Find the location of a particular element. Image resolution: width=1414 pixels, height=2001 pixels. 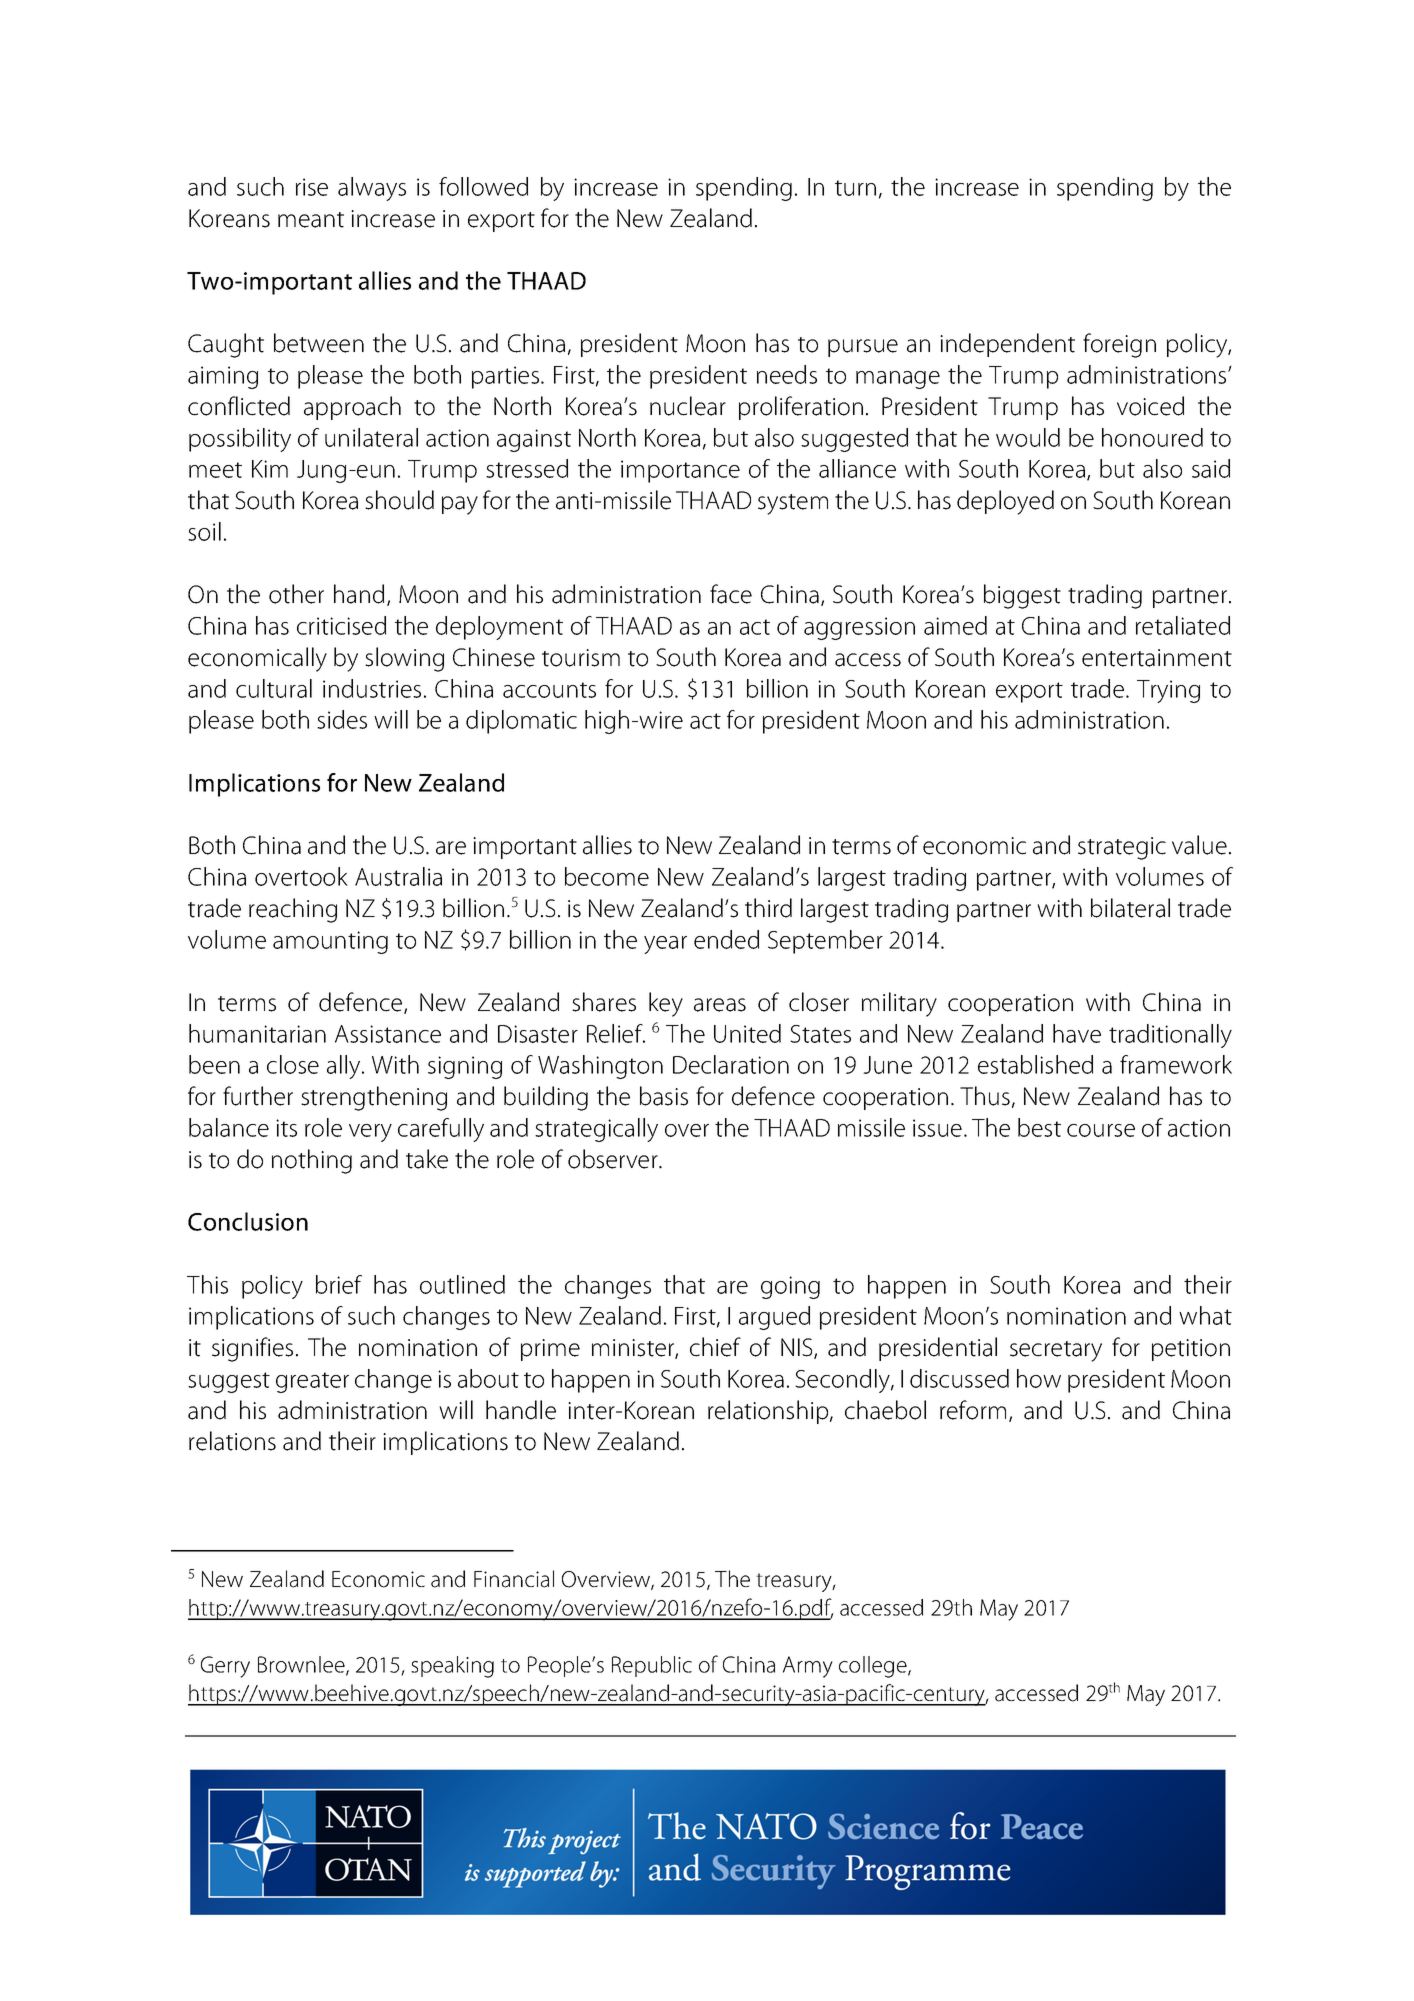

bilateral is located at coordinates (1130, 908).
